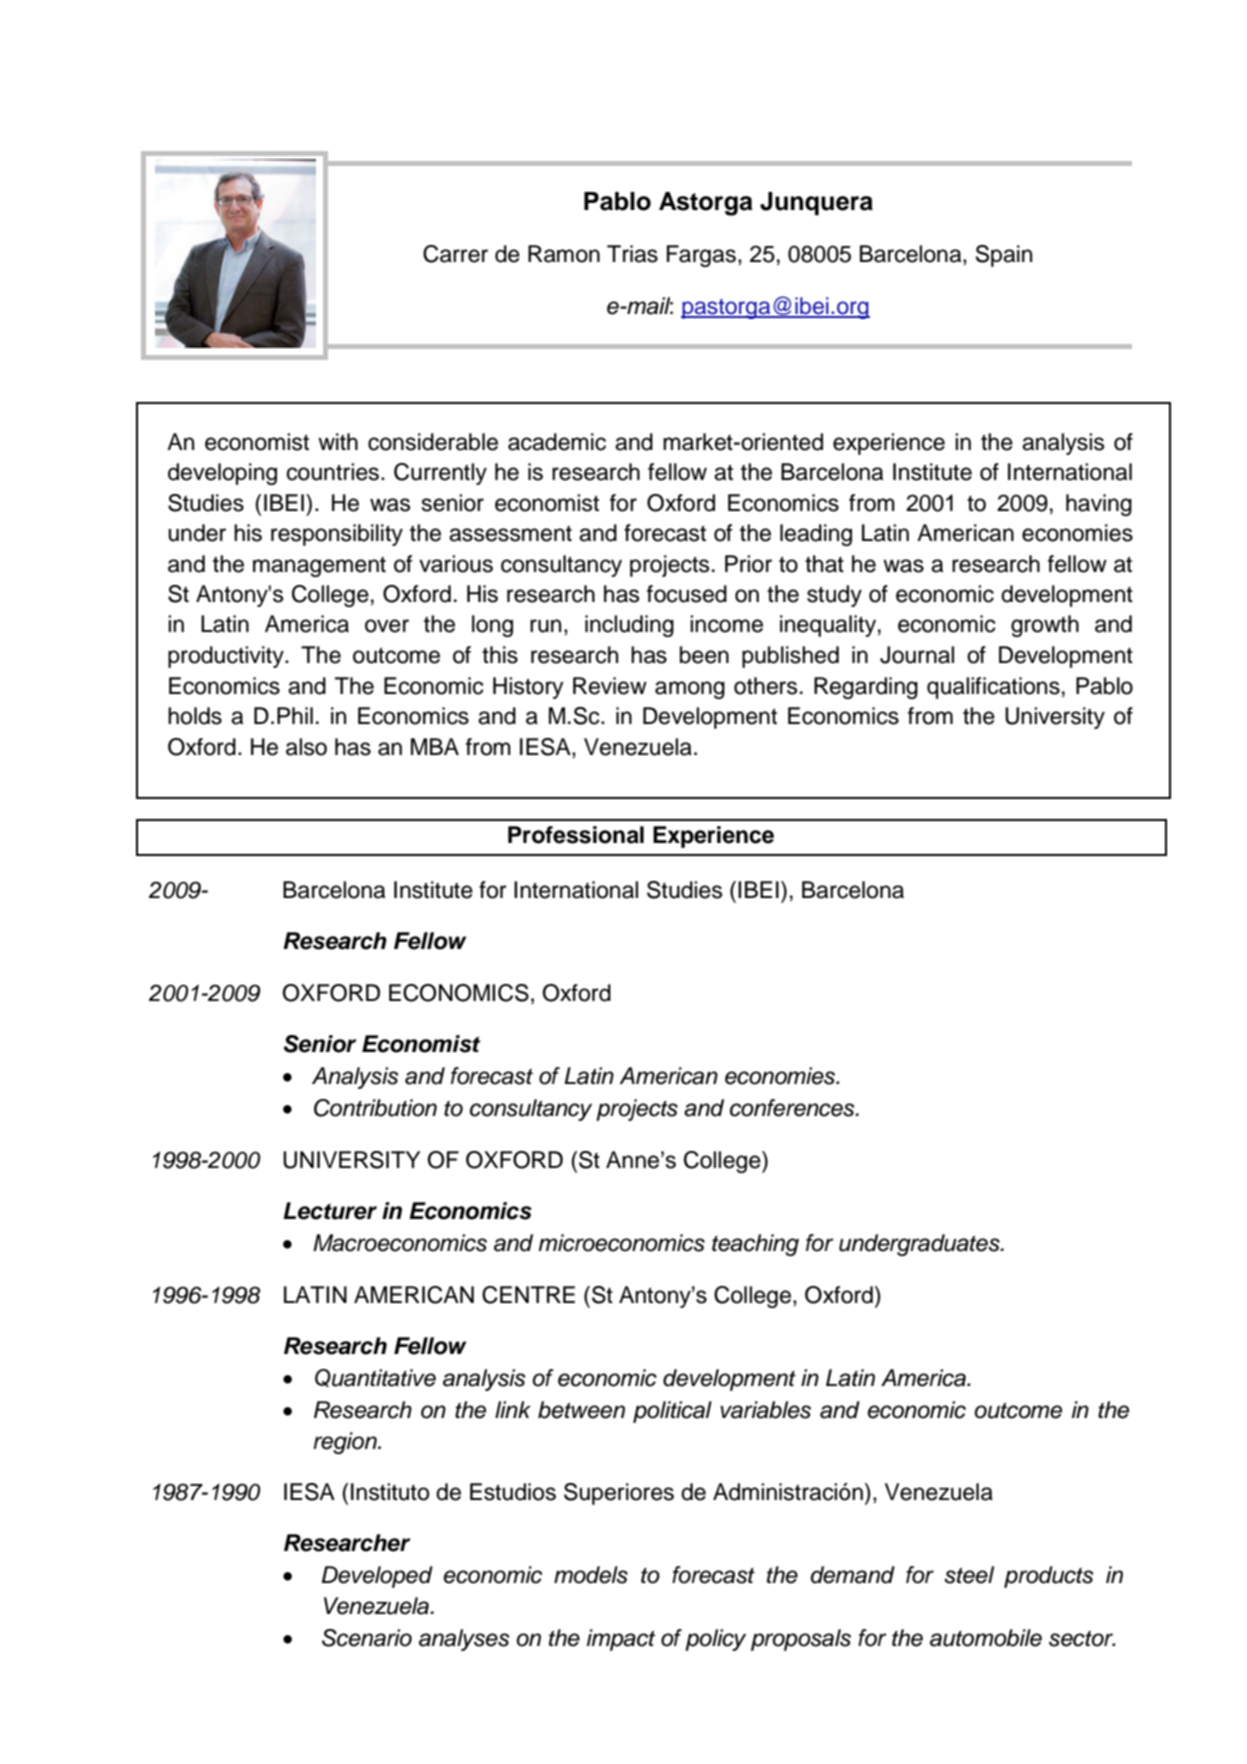  What do you see at coordinates (1045, 626) in the image?
I see `growth` at bounding box center [1045, 626].
